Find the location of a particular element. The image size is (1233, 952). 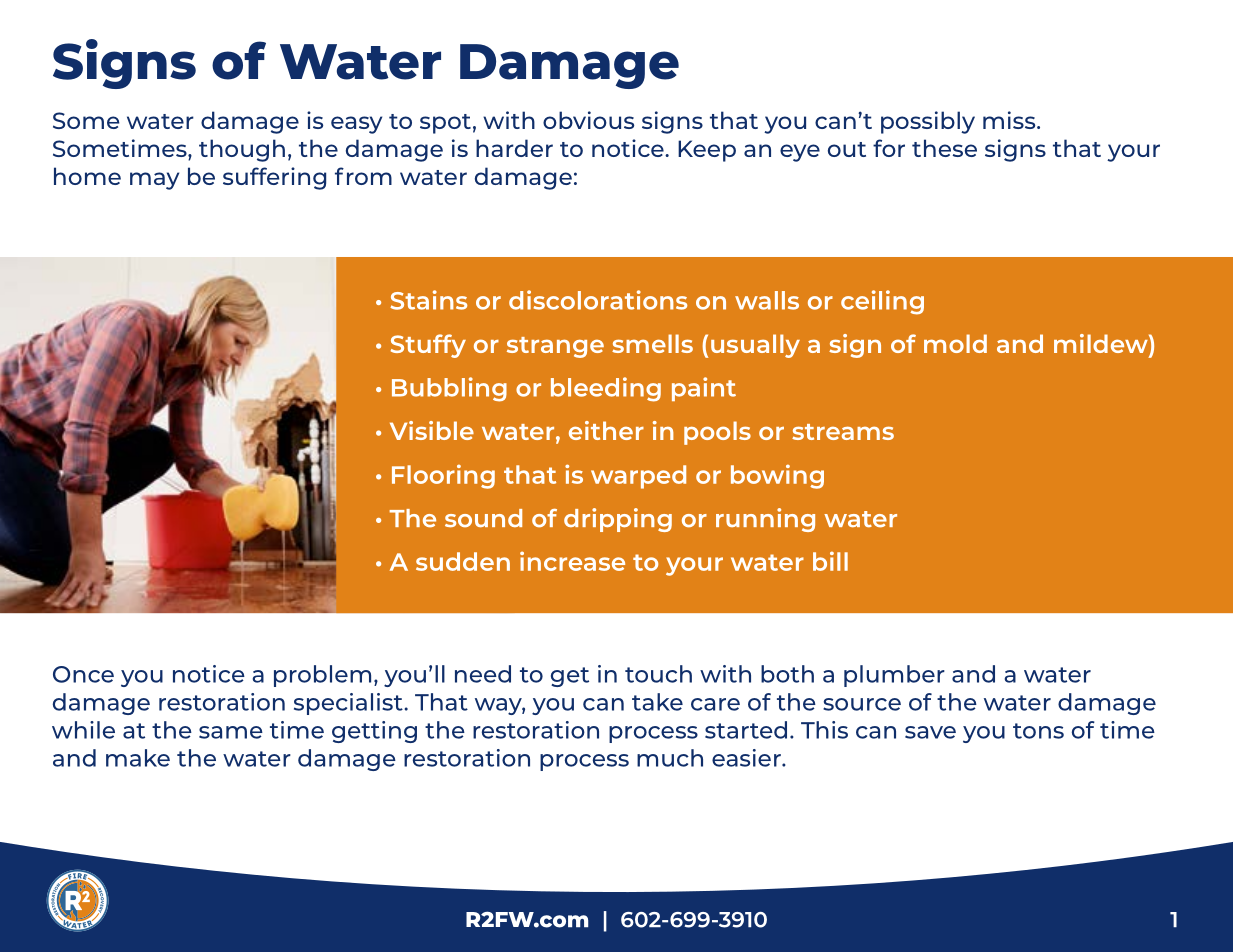

streams is located at coordinates (843, 432).
